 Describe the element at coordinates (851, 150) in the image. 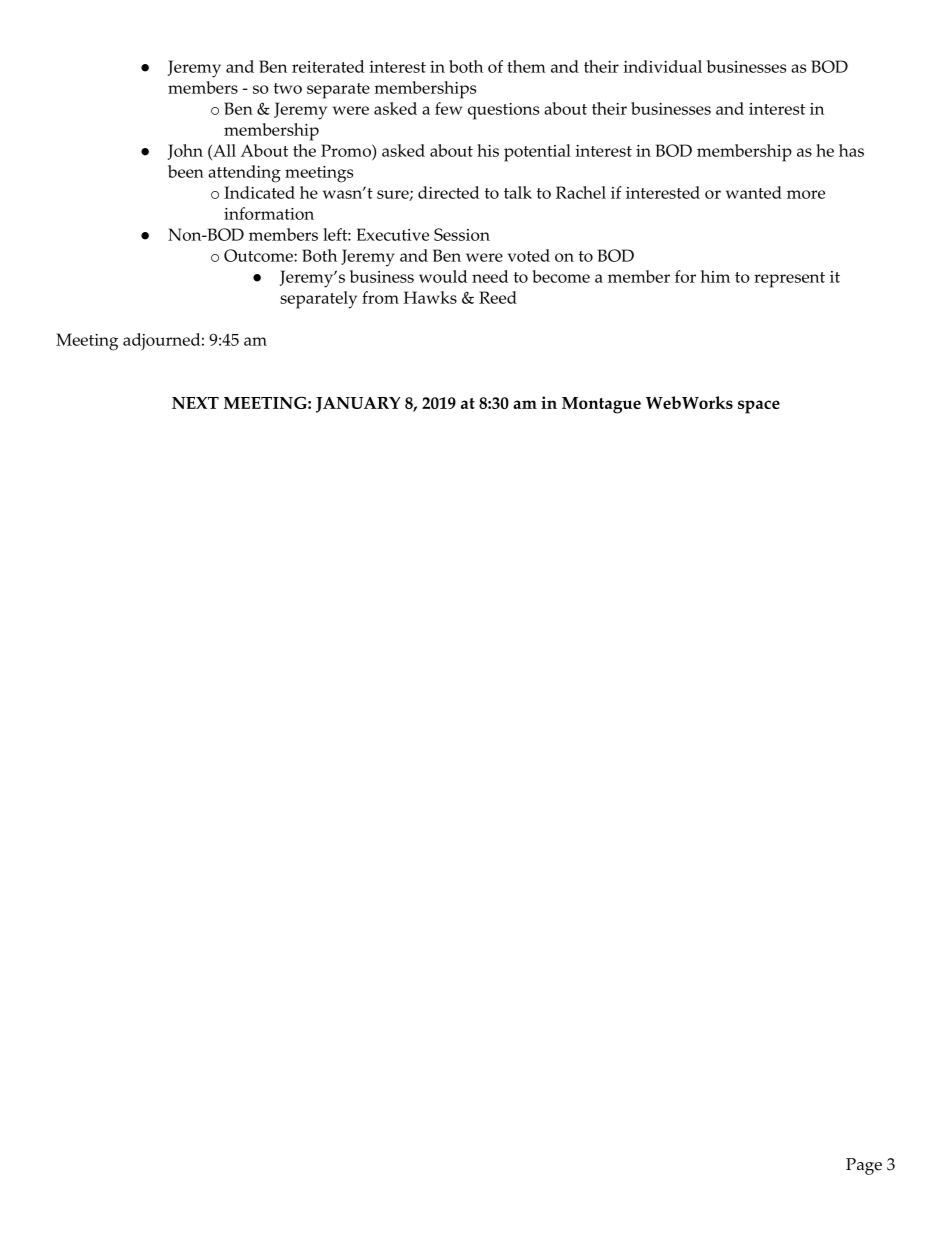

I see `has` at that location.
